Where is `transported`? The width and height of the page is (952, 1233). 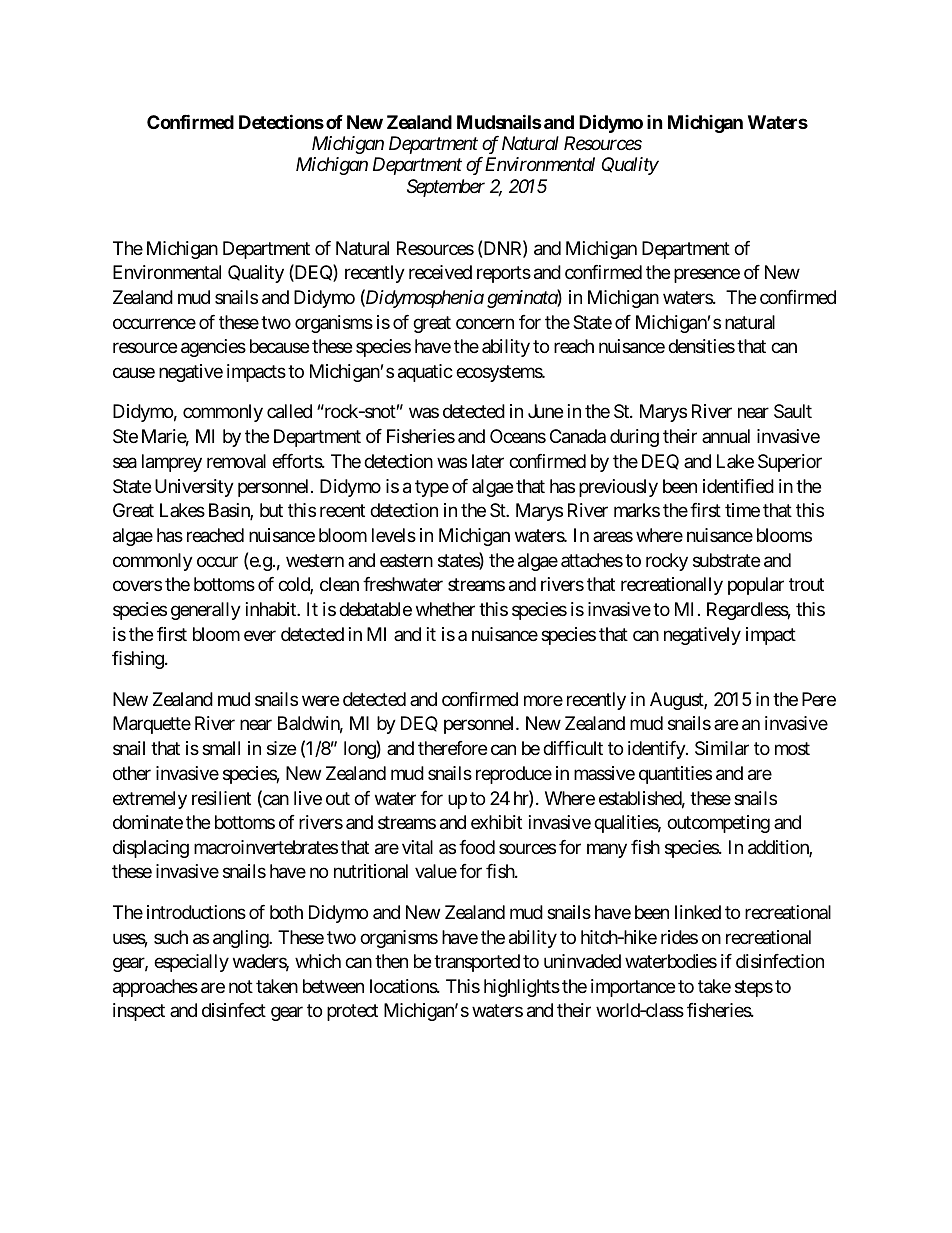
transported is located at coordinates (477, 963).
